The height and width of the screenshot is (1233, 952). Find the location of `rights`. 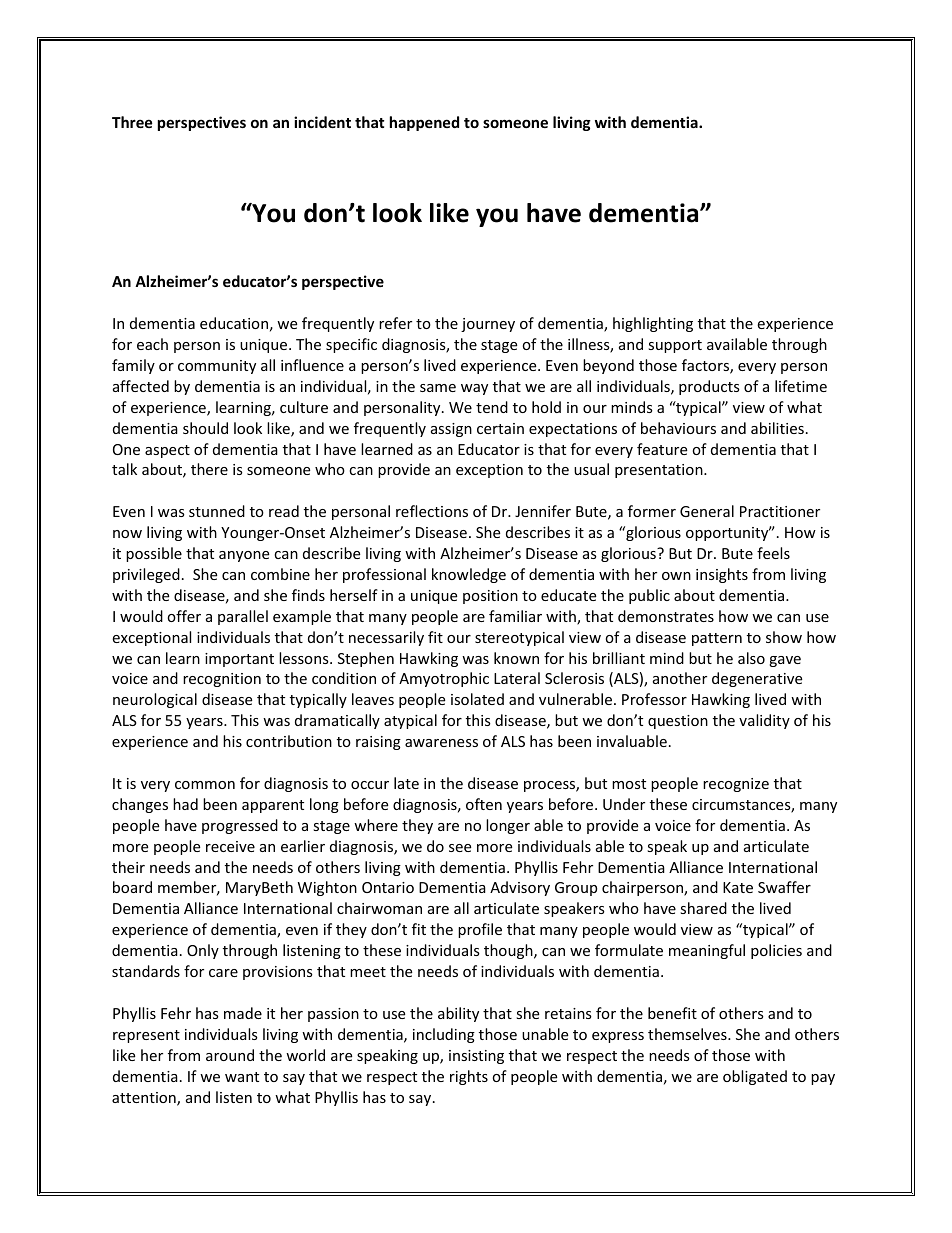

rights is located at coordinates (469, 1077).
